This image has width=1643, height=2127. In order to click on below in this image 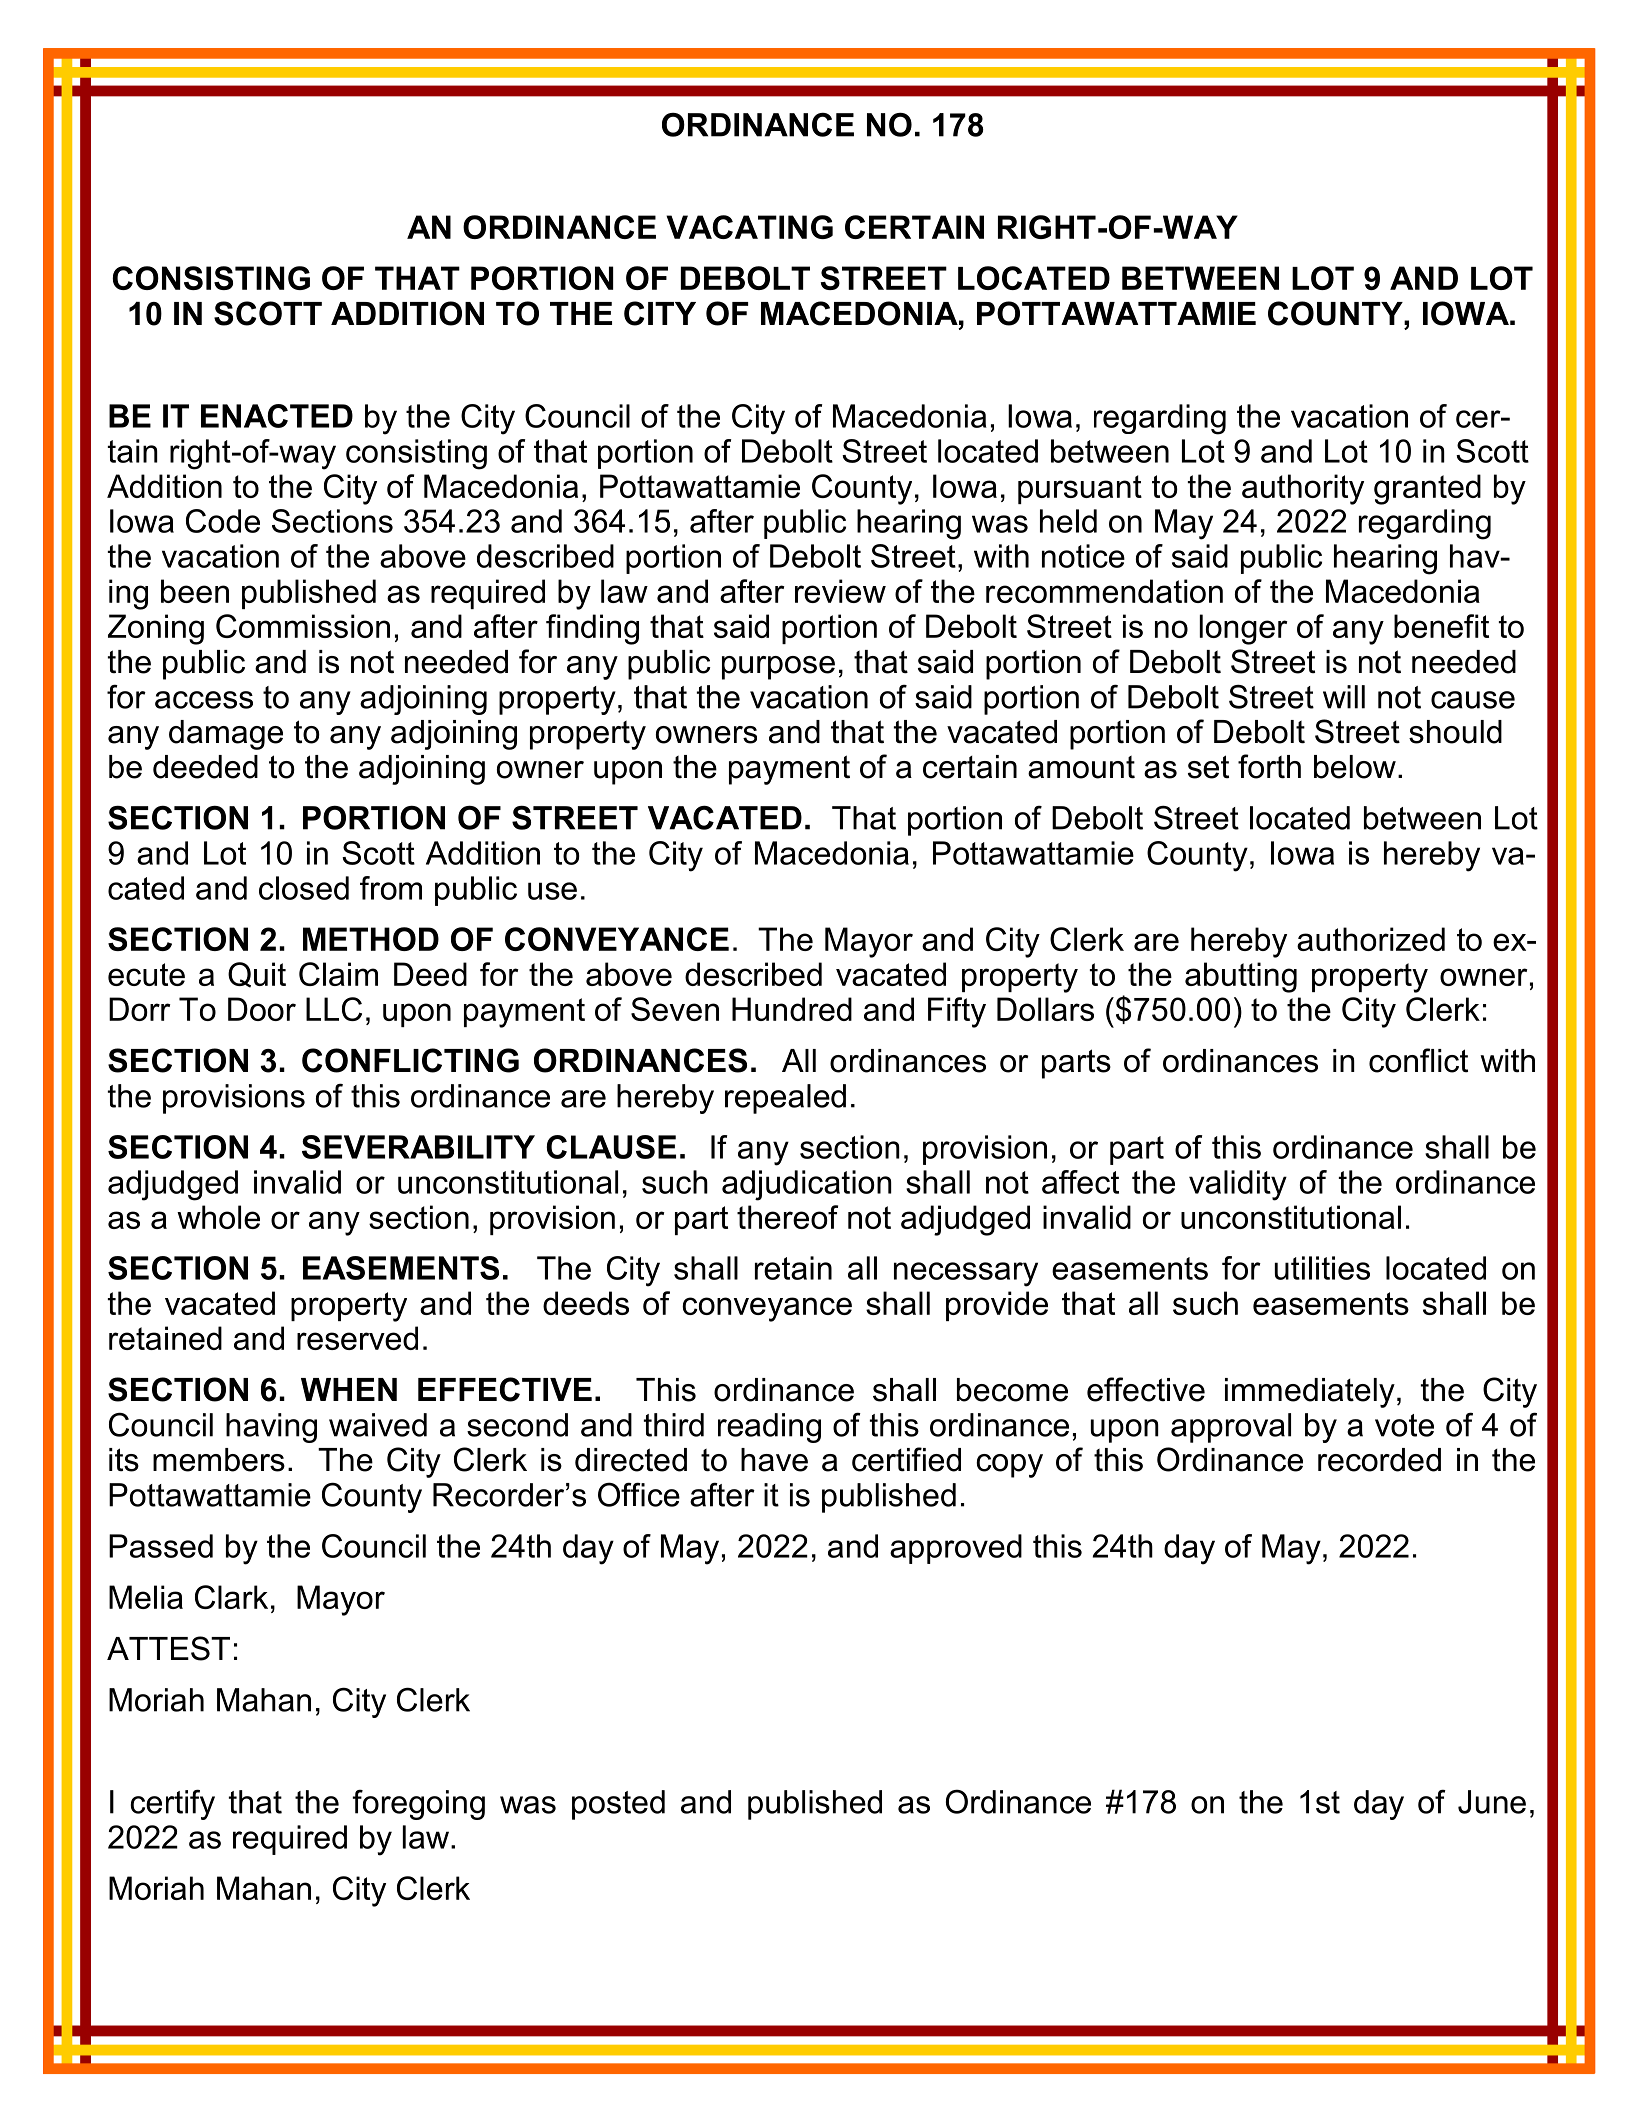, I will do `click(1355, 767)`.
